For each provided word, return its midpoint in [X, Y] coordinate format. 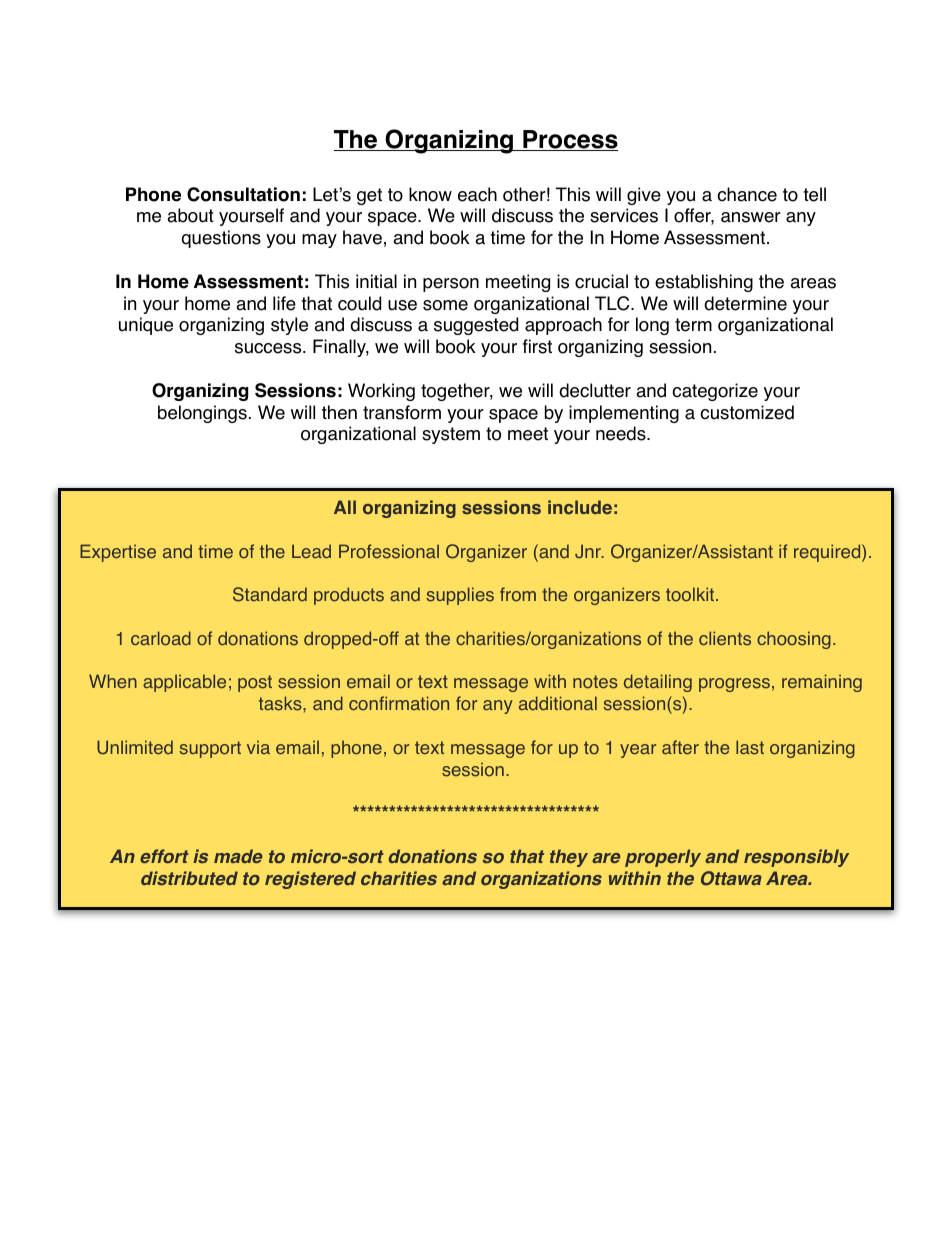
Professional [389, 551]
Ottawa [731, 878]
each [477, 194]
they [569, 858]
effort [164, 856]
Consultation [243, 194]
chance [747, 194]
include [580, 507]
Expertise [118, 553]
